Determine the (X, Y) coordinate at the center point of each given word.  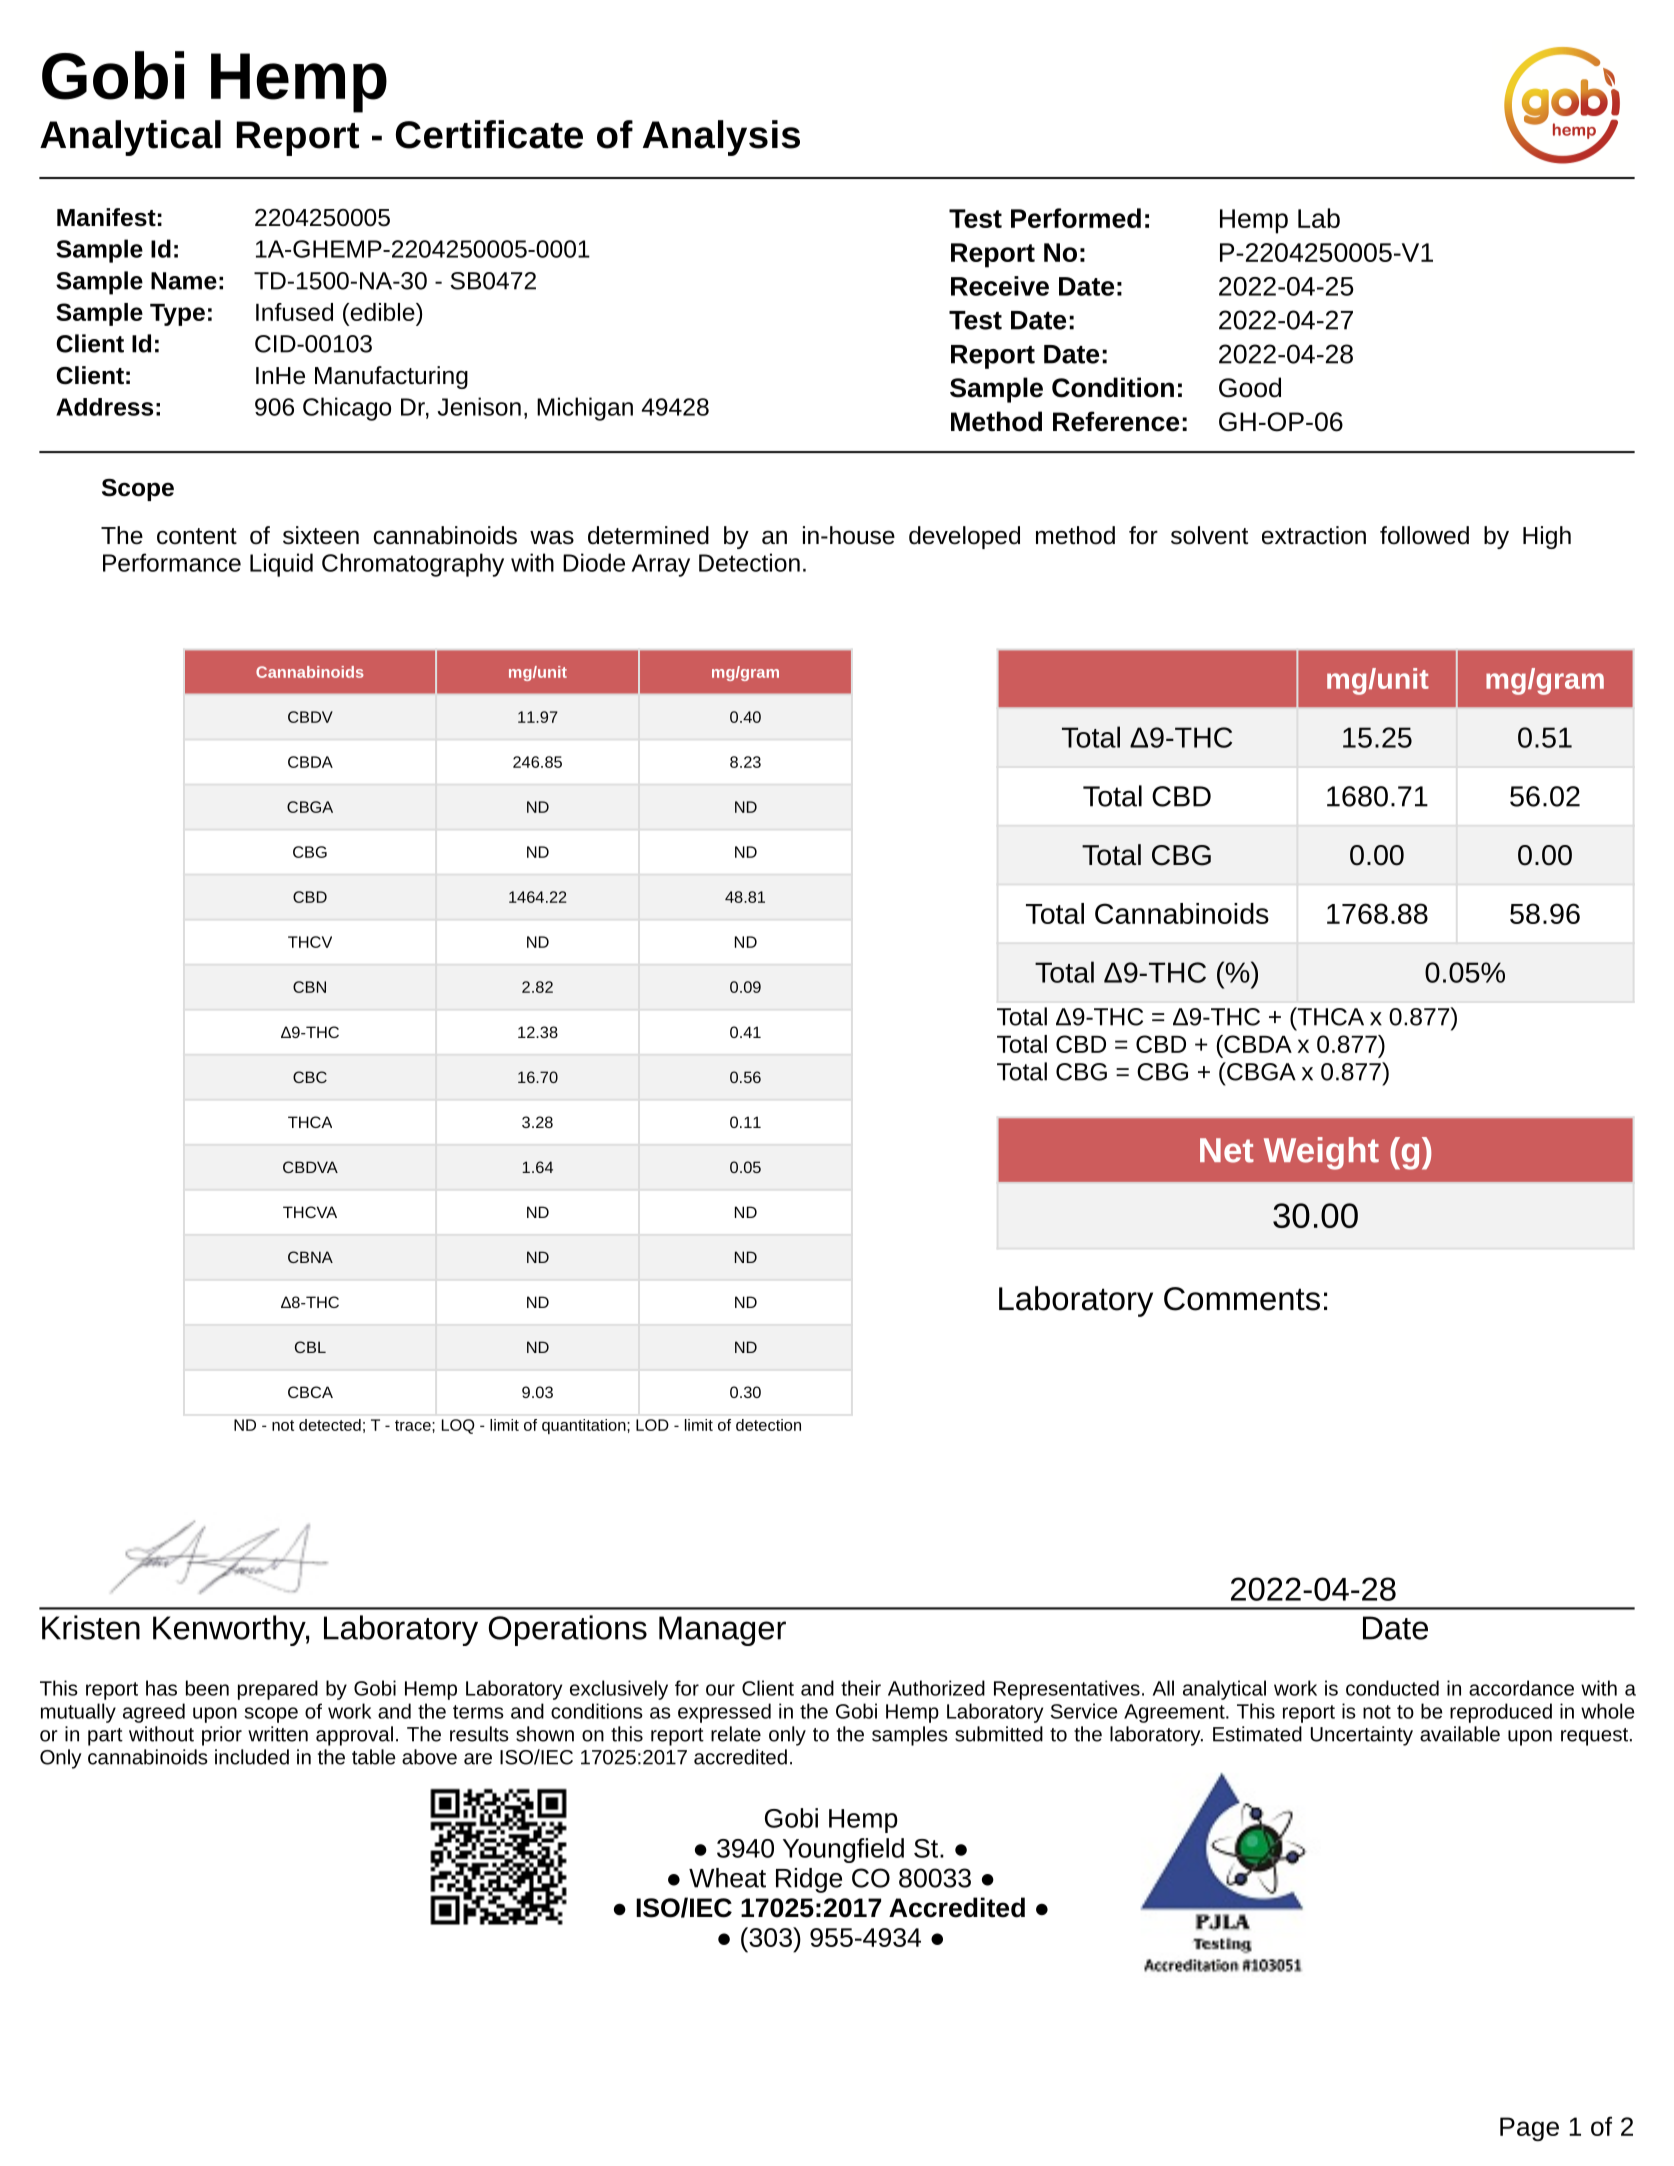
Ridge (809, 1880)
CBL (310, 1347)
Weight (1321, 1153)
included (252, 1757)
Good (1250, 387)
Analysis (721, 138)
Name (184, 281)
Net (1227, 1150)
